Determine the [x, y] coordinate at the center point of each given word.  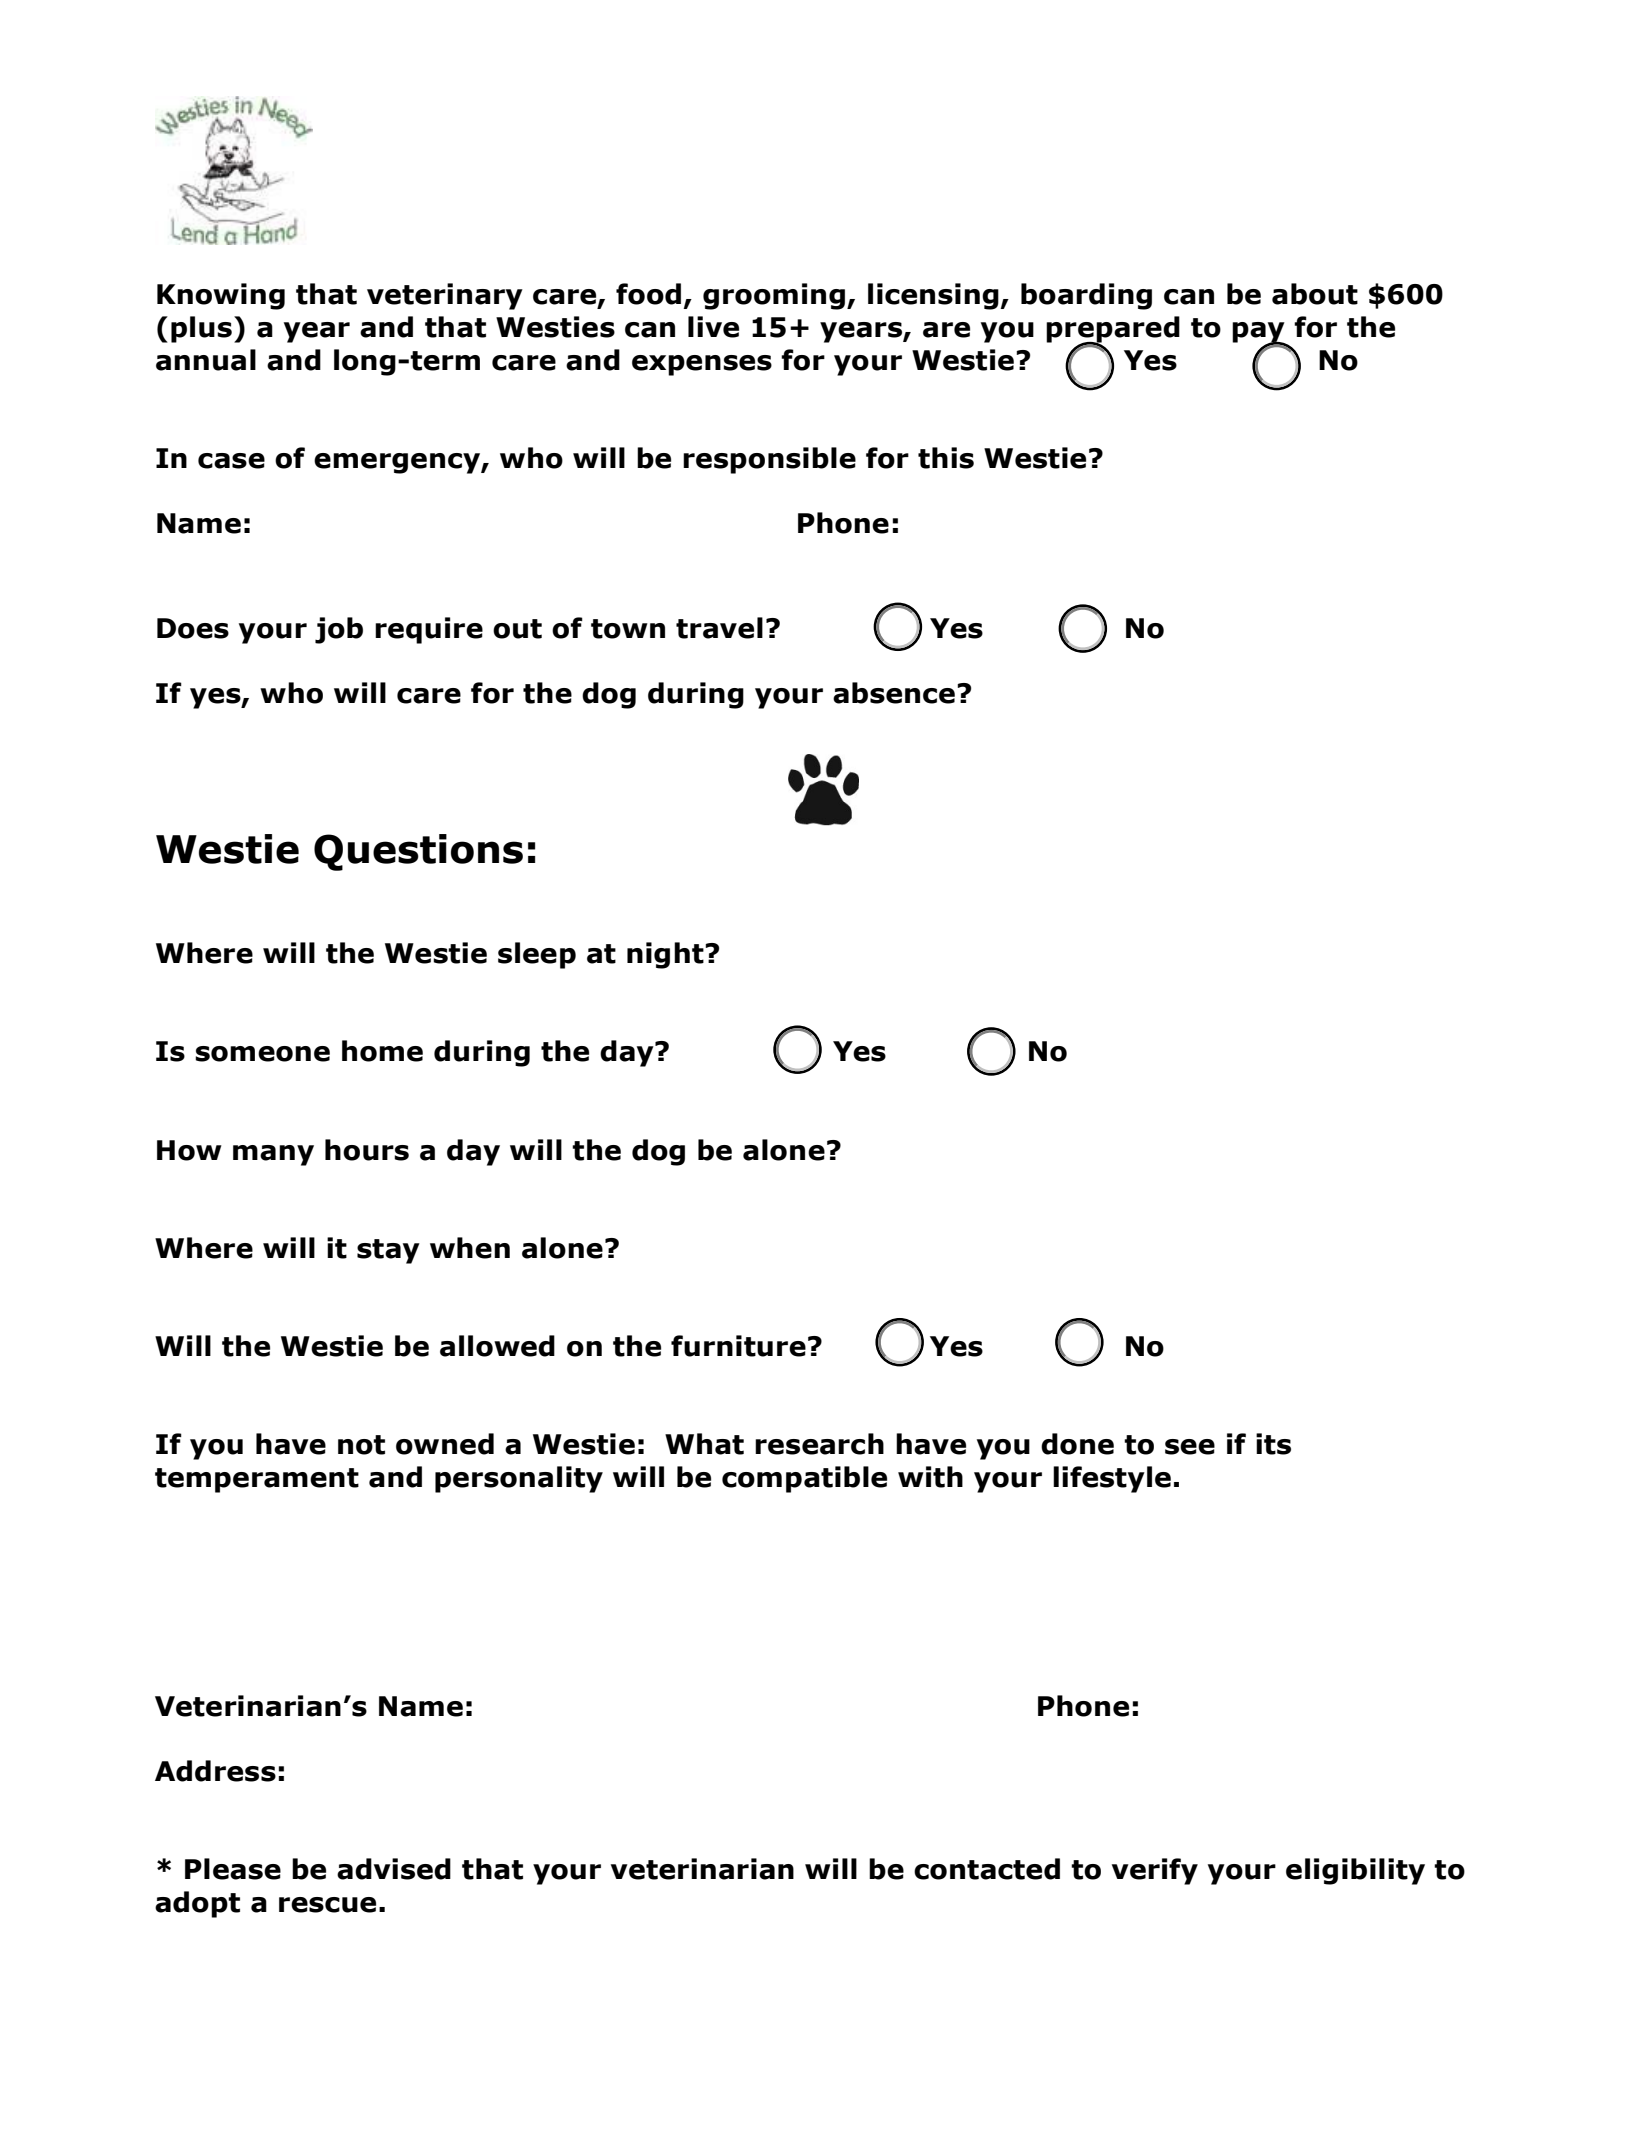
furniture [738, 1346]
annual [206, 360]
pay [1259, 333]
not [361, 1445]
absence [894, 693]
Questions [418, 852]
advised [394, 1869]
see [1190, 1447]
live [713, 327]
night [666, 955]
